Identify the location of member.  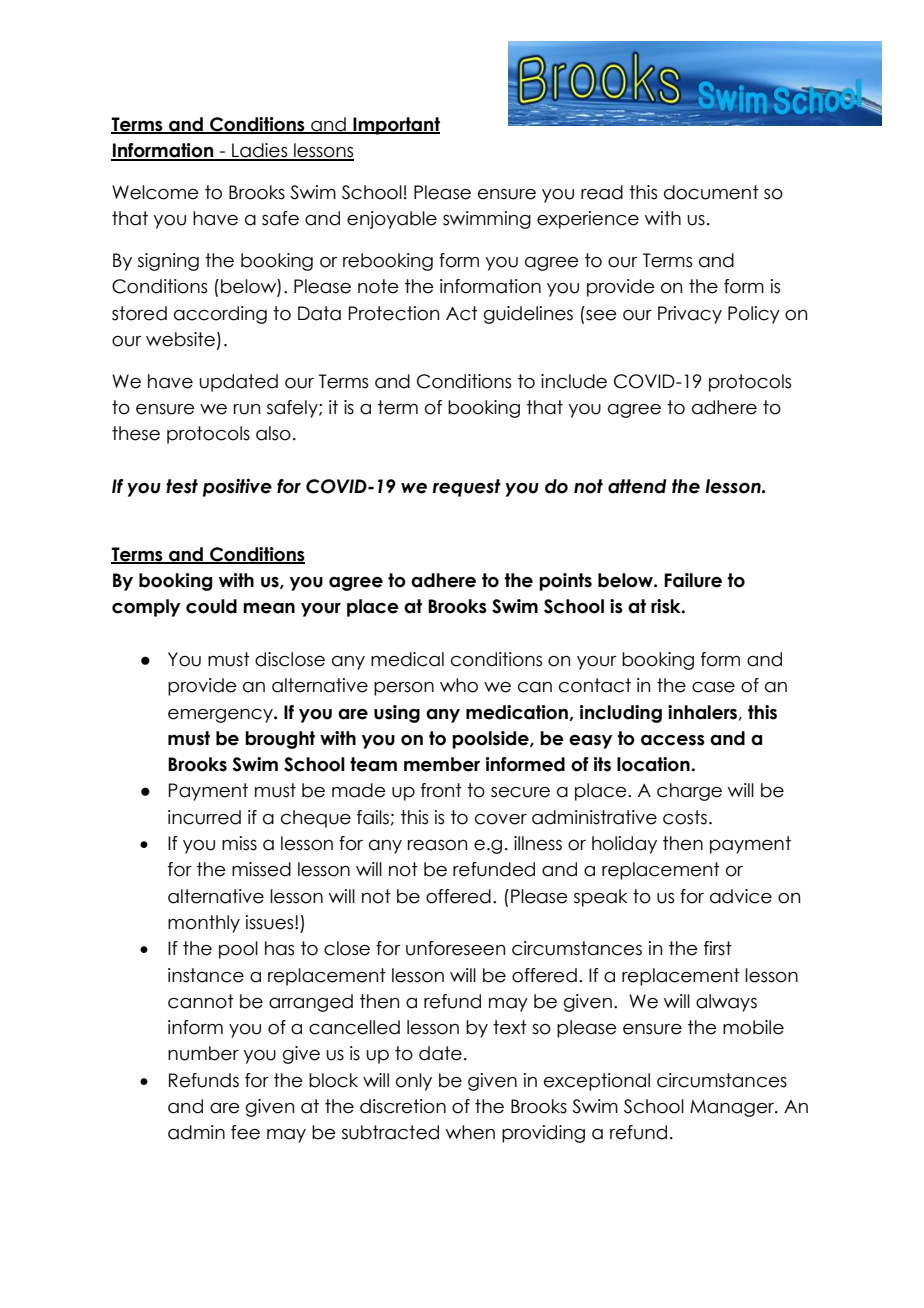
(442, 764).
